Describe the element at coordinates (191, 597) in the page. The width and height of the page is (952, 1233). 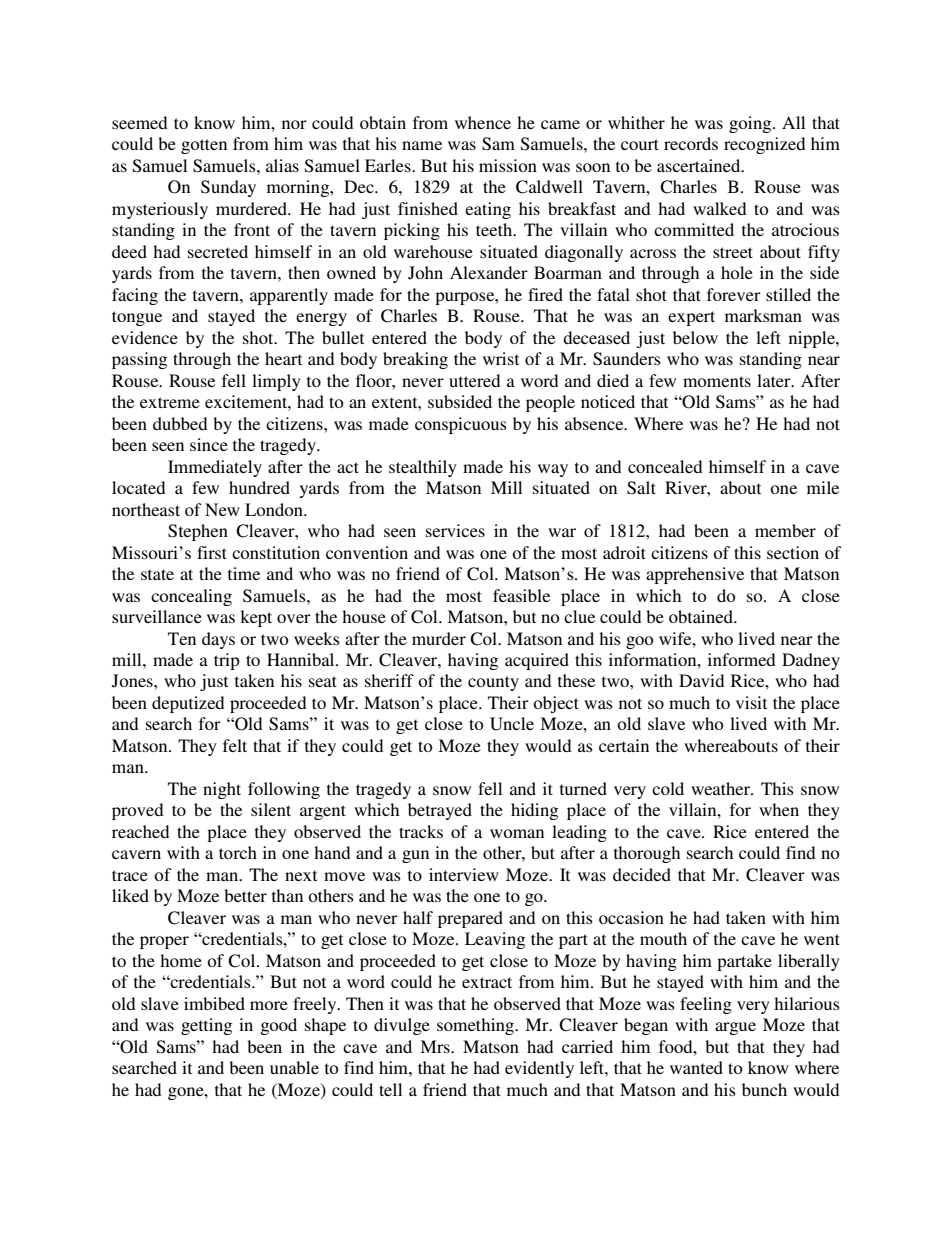
I see `concealing` at that location.
